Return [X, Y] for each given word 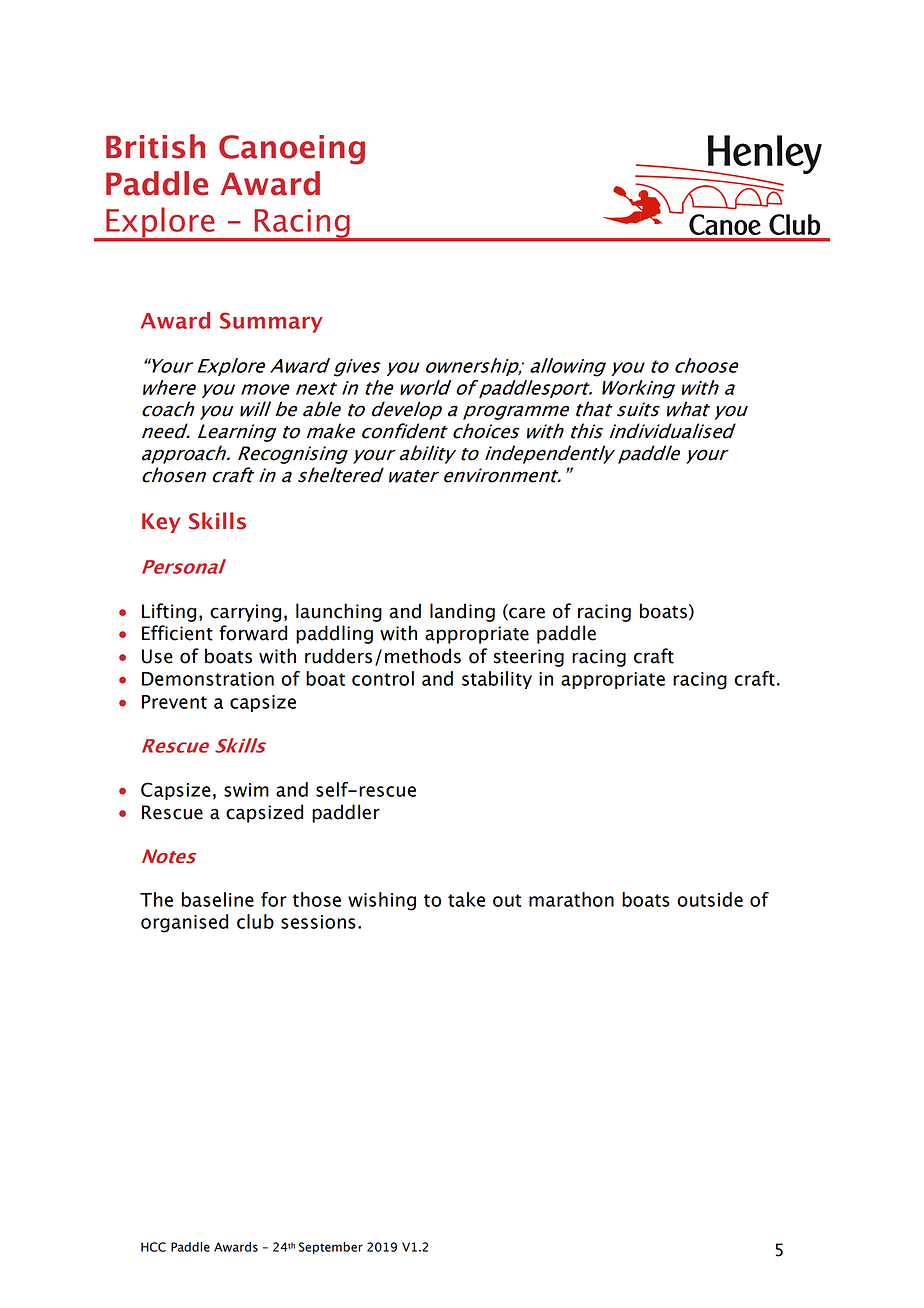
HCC [153, 1247]
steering [529, 658]
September [331, 1248]
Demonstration [208, 679]
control [383, 678]
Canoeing [292, 150]
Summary [271, 322]
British [155, 146]
